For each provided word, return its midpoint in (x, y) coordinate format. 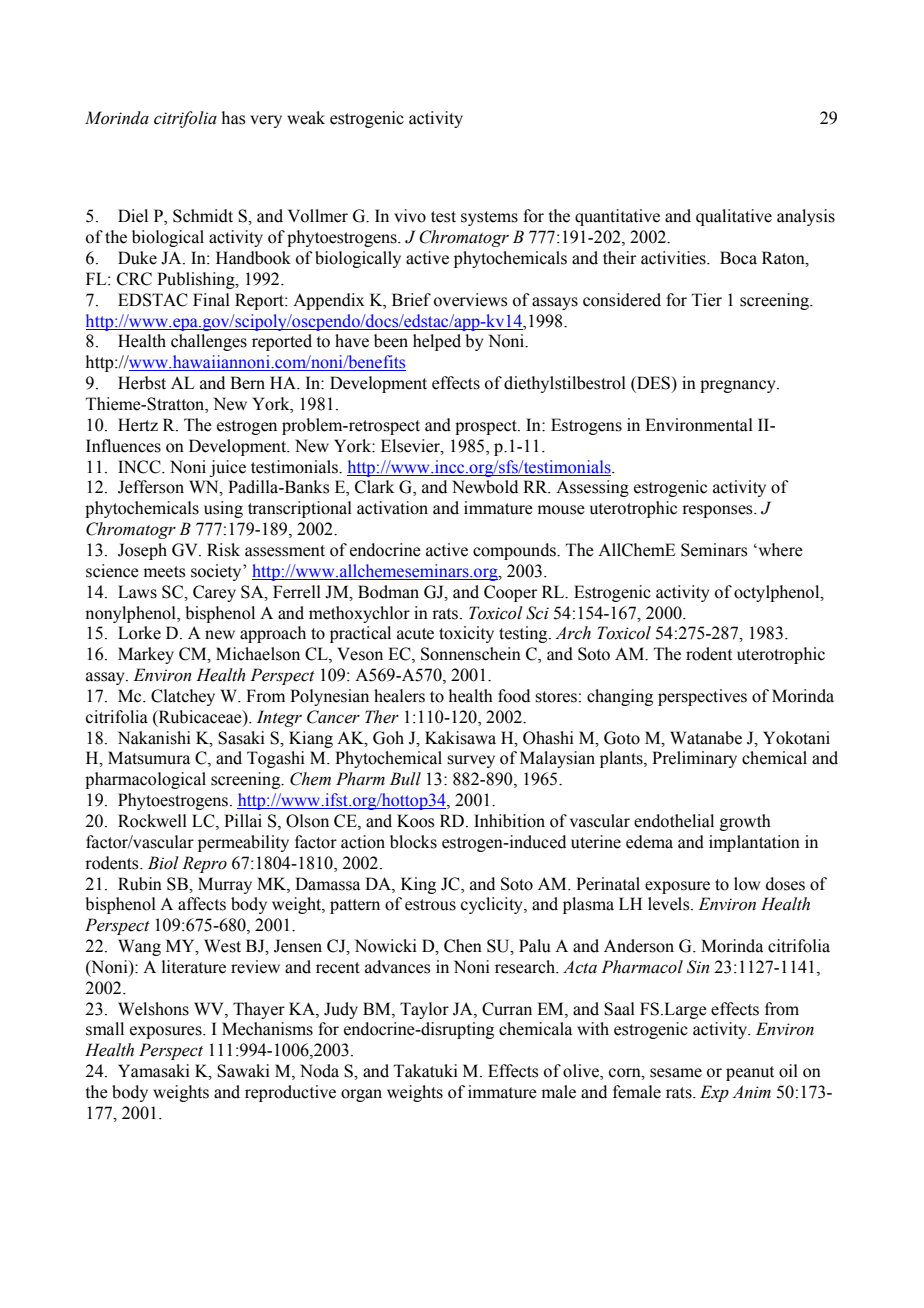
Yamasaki (154, 1071)
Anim (751, 1091)
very (266, 121)
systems (489, 218)
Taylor (424, 1010)
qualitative (734, 217)
